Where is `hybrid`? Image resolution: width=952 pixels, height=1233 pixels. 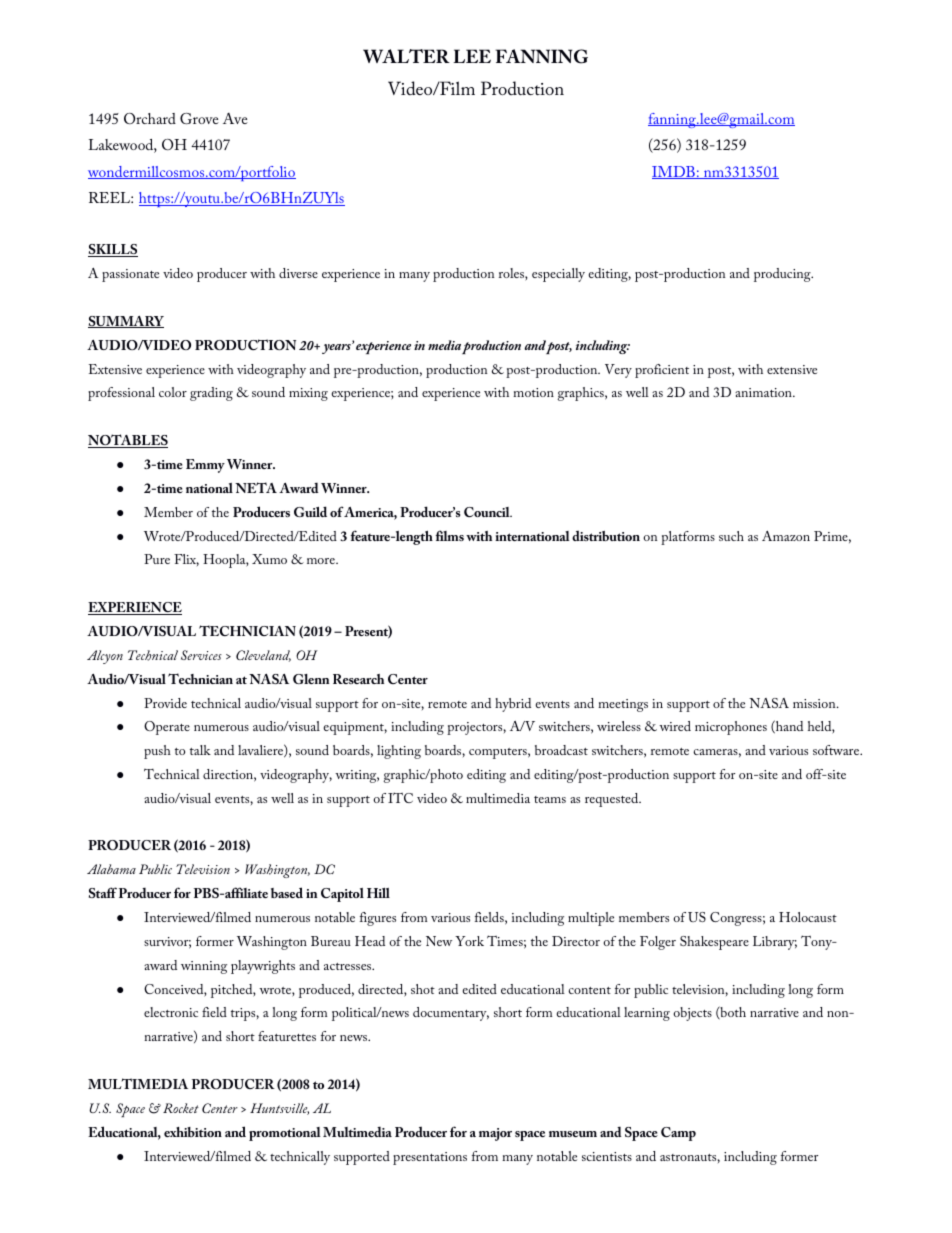
hybrid is located at coordinates (513, 705).
